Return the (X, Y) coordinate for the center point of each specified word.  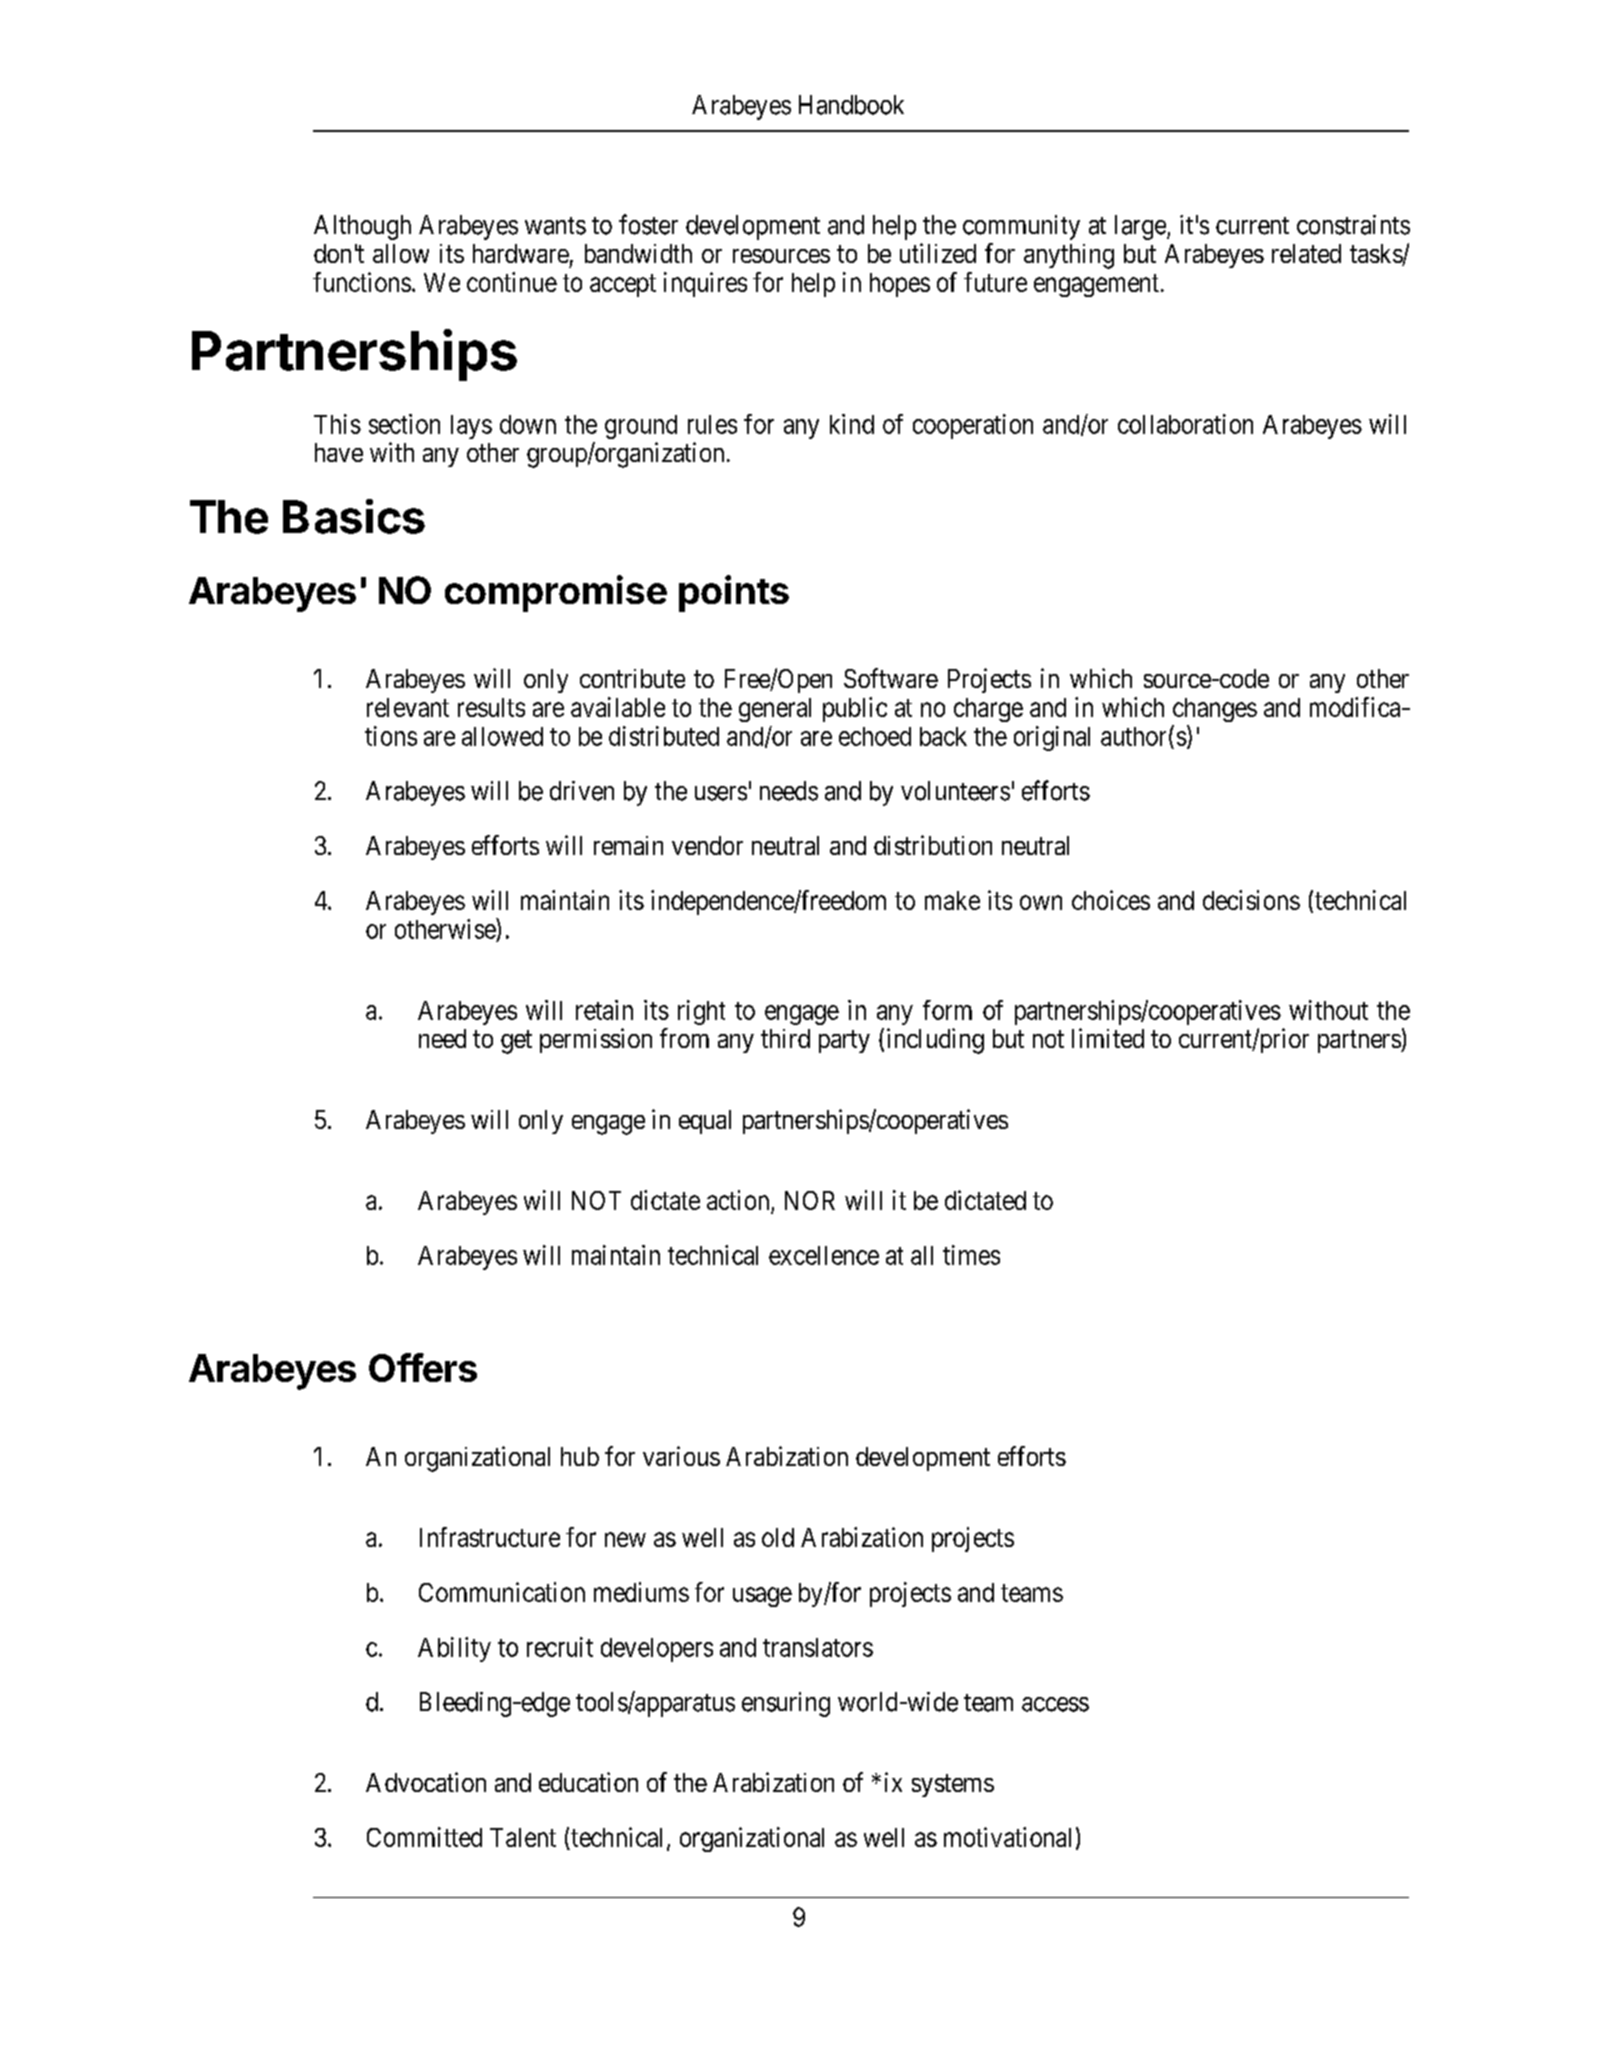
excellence (824, 1255)
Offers (423, 1367)
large (1141, 227)
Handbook (851, 105)
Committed (424, 1837)
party (844, 1042)
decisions (1251, 900)
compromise (556, 593)
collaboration (1185, 424)
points (734, 593)
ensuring (786, 1704)
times (971, 1255)
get (516, 1042)
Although (362, 227)
